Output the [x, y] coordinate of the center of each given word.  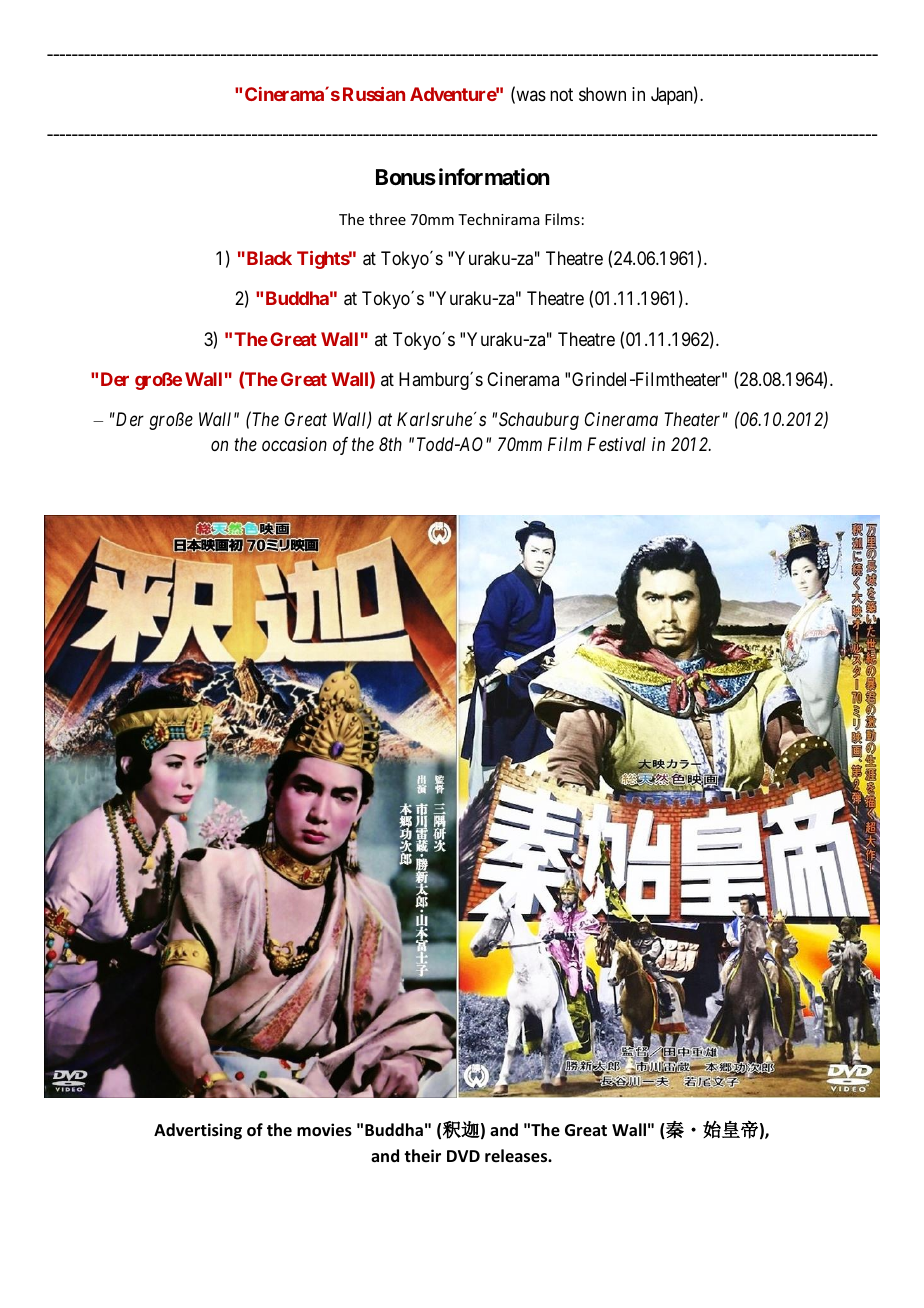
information [494, 177]
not [561, 94]
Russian [374, 94]
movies [324, 1130]
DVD [463, 1156]
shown [602, 94]
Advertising [198, 1131]
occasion [294, 444]
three [387, 219]
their [422, 1155]
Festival [616, 444]
